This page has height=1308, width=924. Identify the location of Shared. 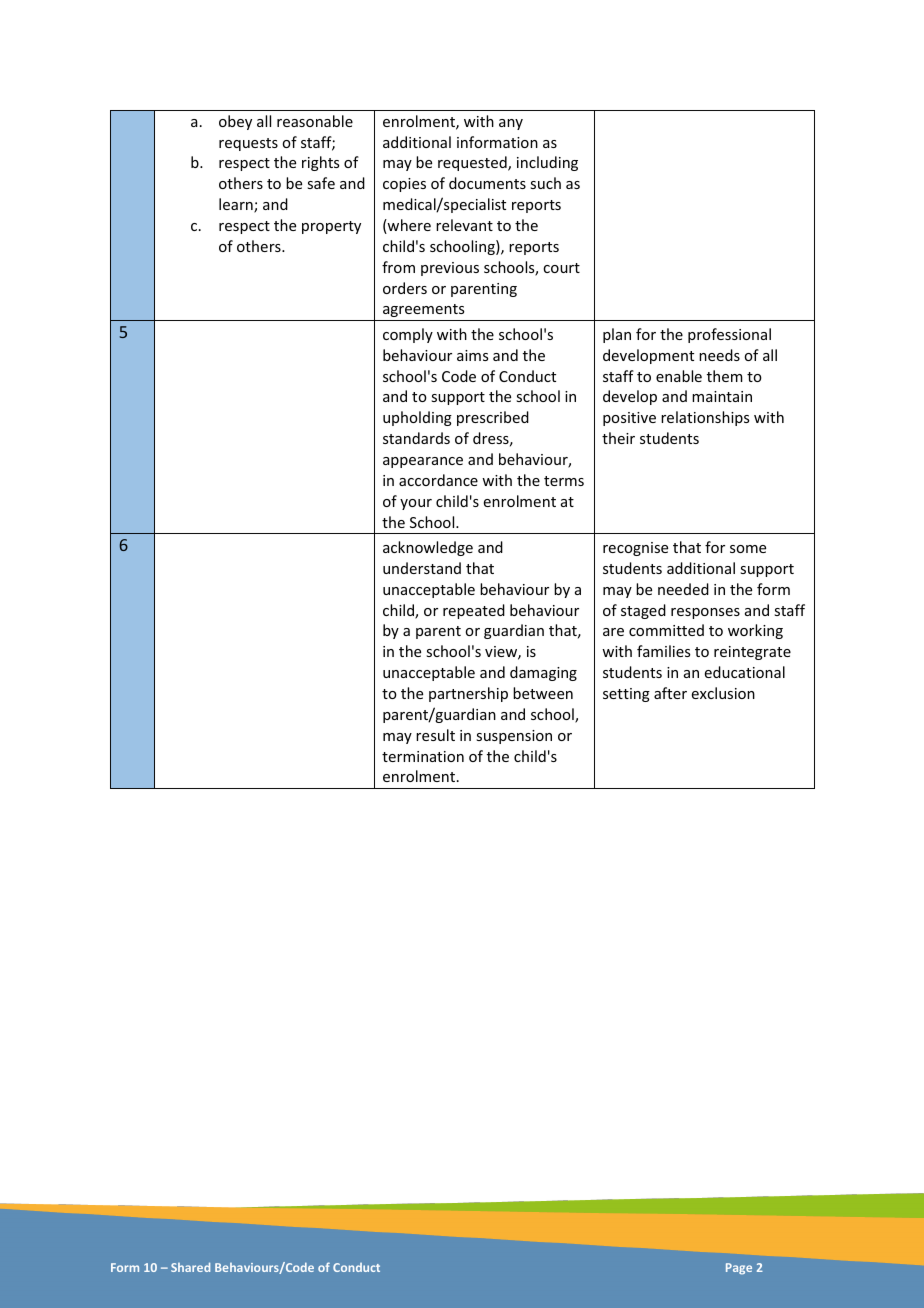
(190, 1267).
